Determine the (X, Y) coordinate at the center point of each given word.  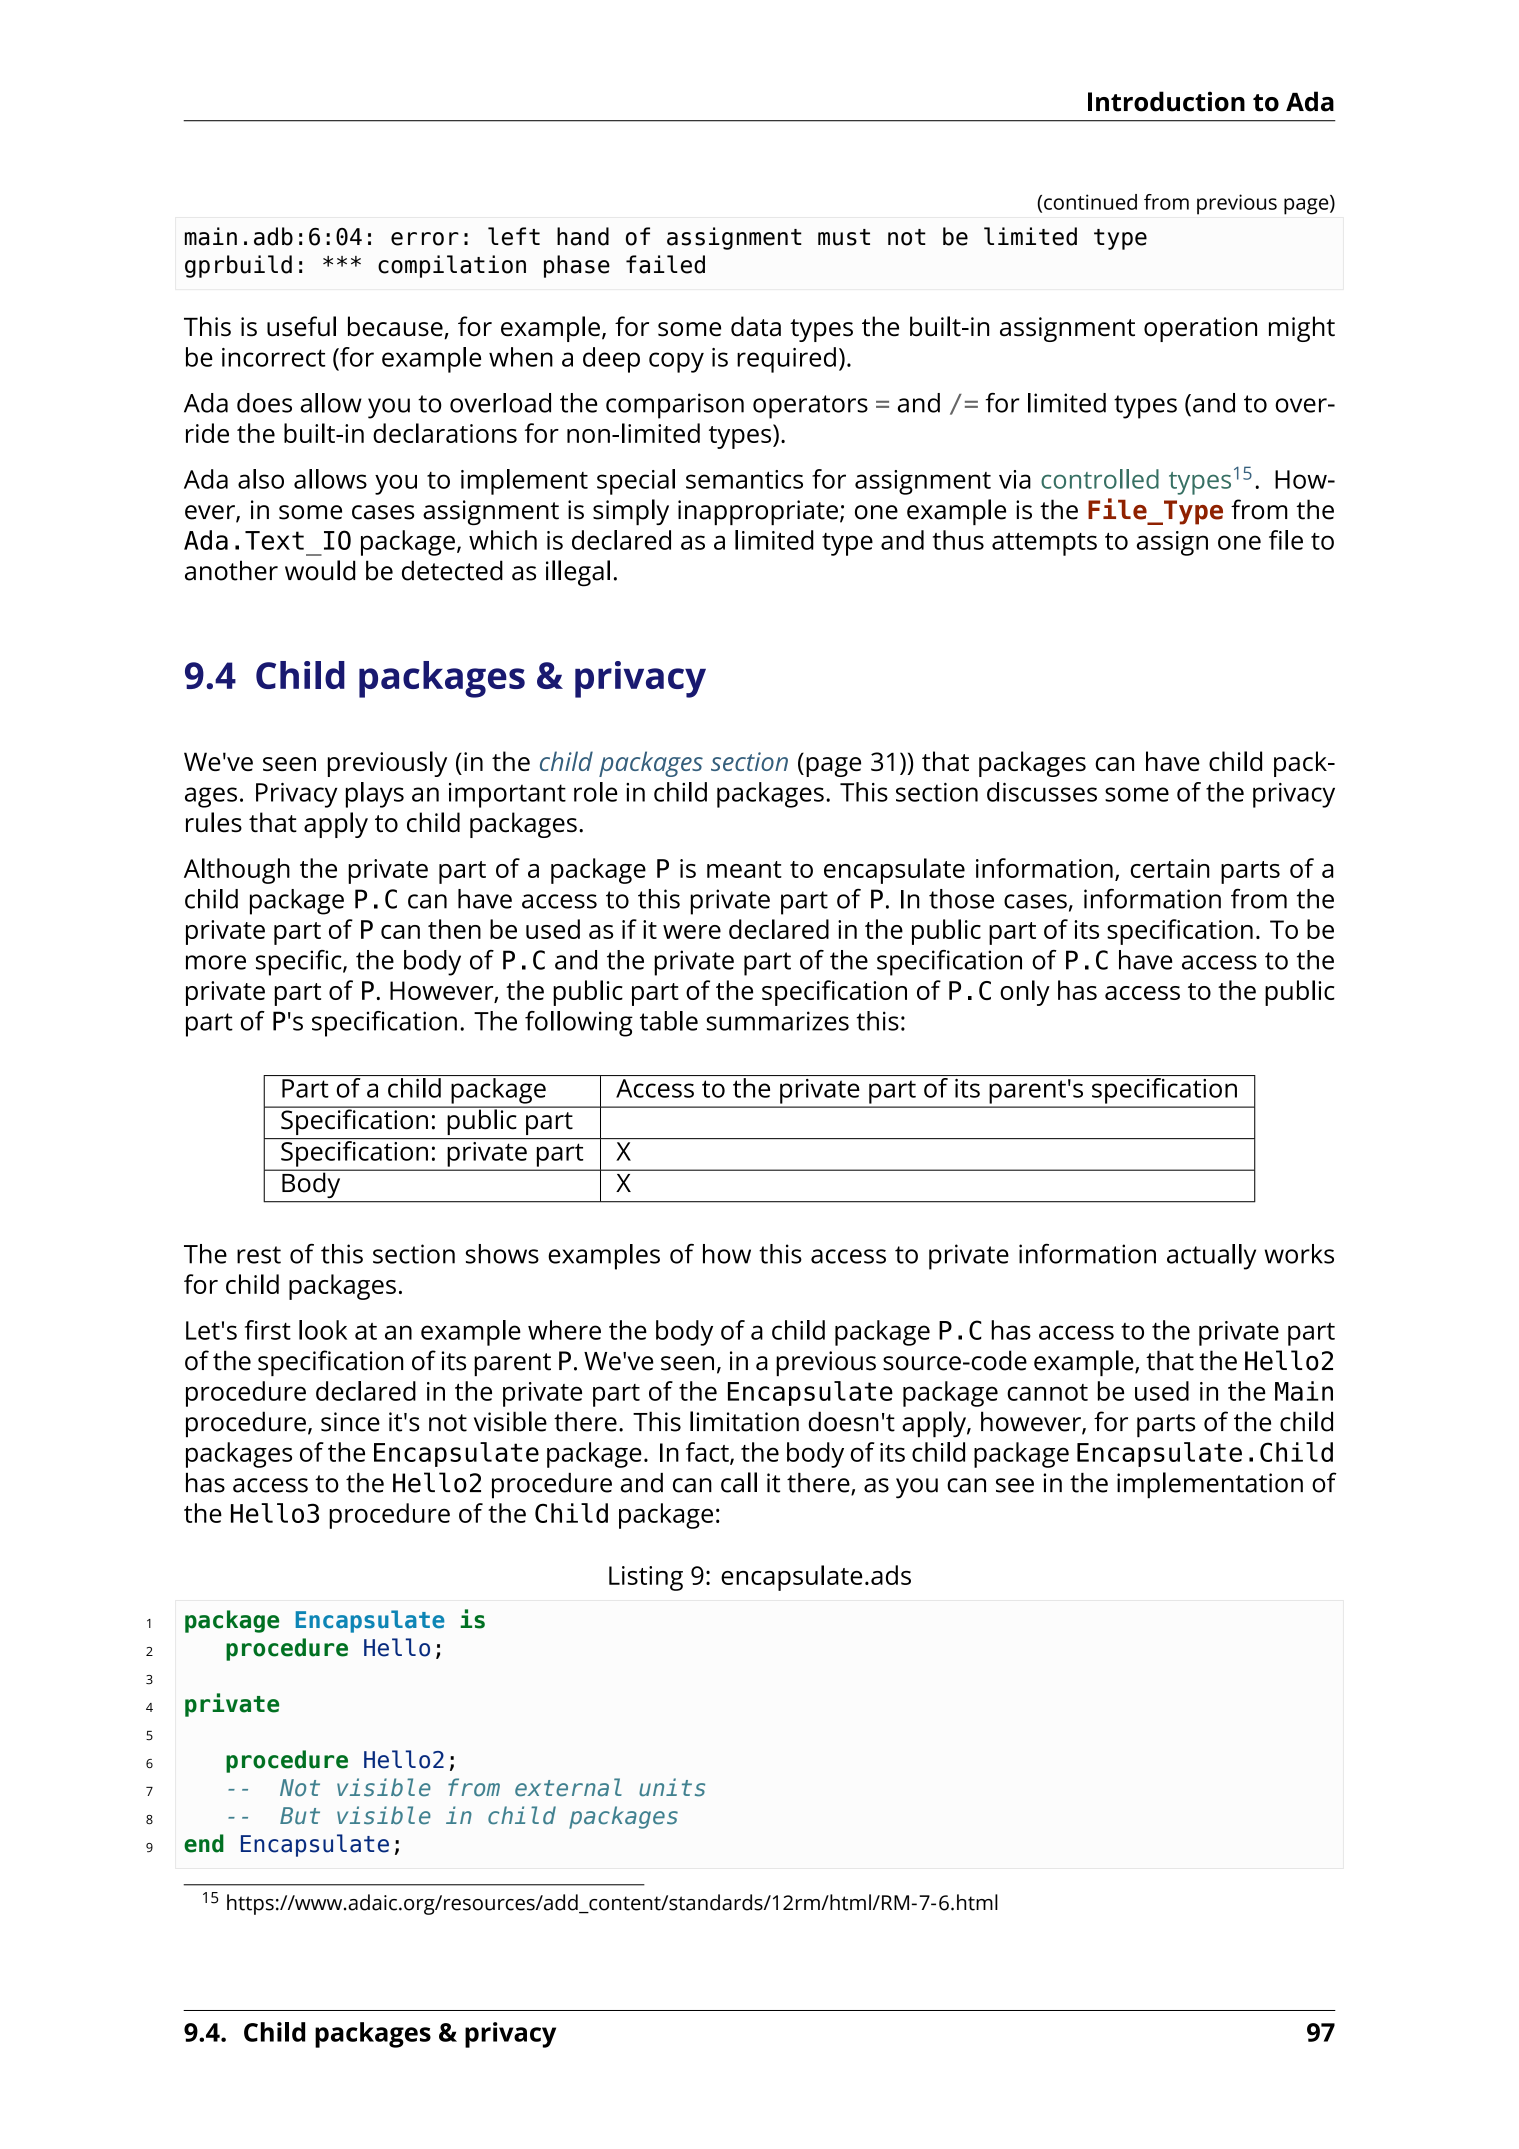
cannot (1047, 1392)
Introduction (1166, 101)
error (425, 239)
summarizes (778, 1021)
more (216, 962)
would (320, 570)
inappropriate (758, 512)
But (300, 1816)
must (844, 237)
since (350, 1422)
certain (1170, 868)
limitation (744, 1421)
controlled (1100, 479)
